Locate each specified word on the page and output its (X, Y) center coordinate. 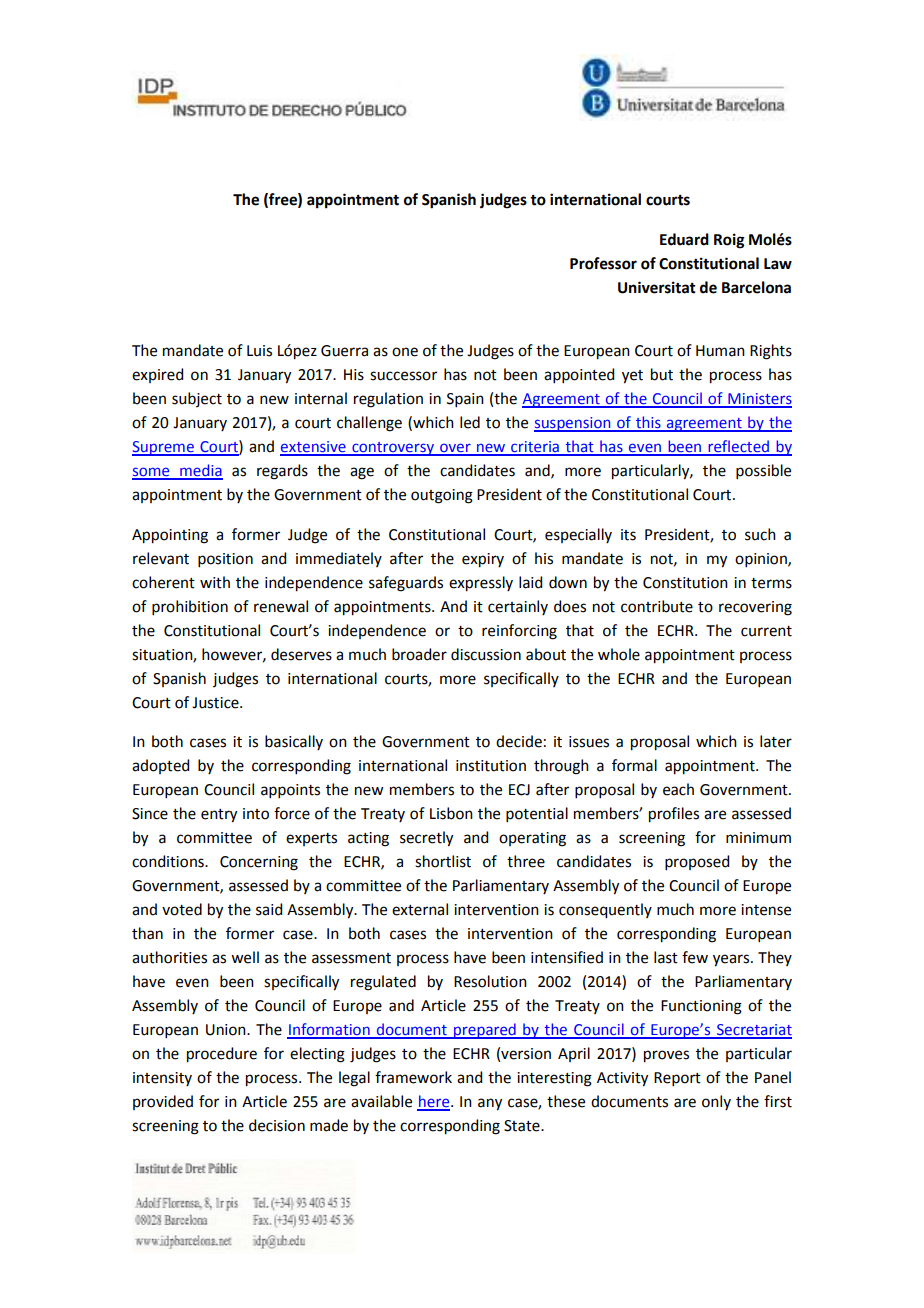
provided (163, 1102)
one (405, 352)
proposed (697, 862)
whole (619, 654)
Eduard (684, 239)
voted (182, 909)
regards (282, 472)
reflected (738, 447)
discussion (486, 654)
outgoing (442, 496)
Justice (216, 703)
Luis (259, 351)
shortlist (443, 861)
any (490, 1104)
